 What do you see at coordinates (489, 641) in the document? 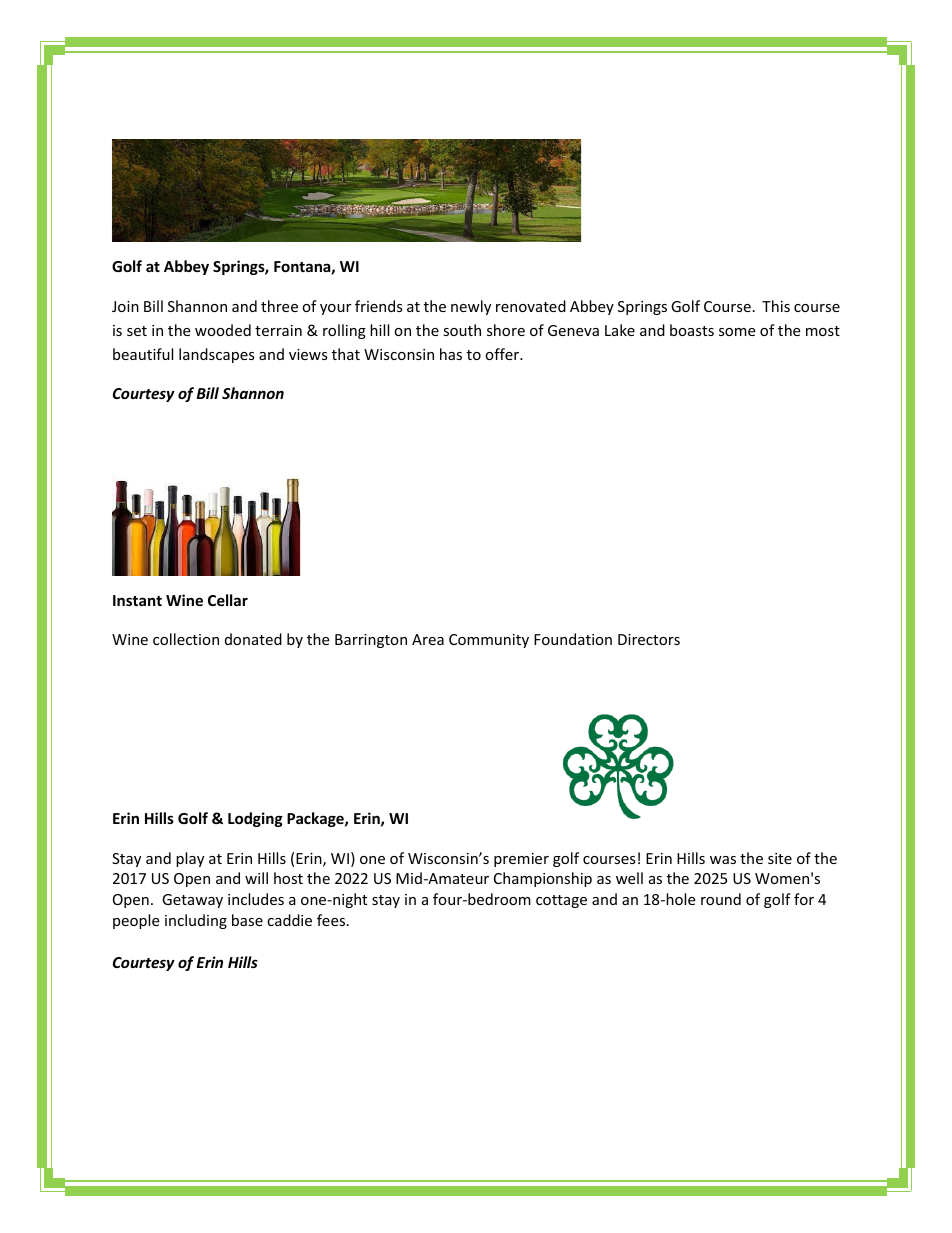
I see `Community` at bounding box center [489, 641].
